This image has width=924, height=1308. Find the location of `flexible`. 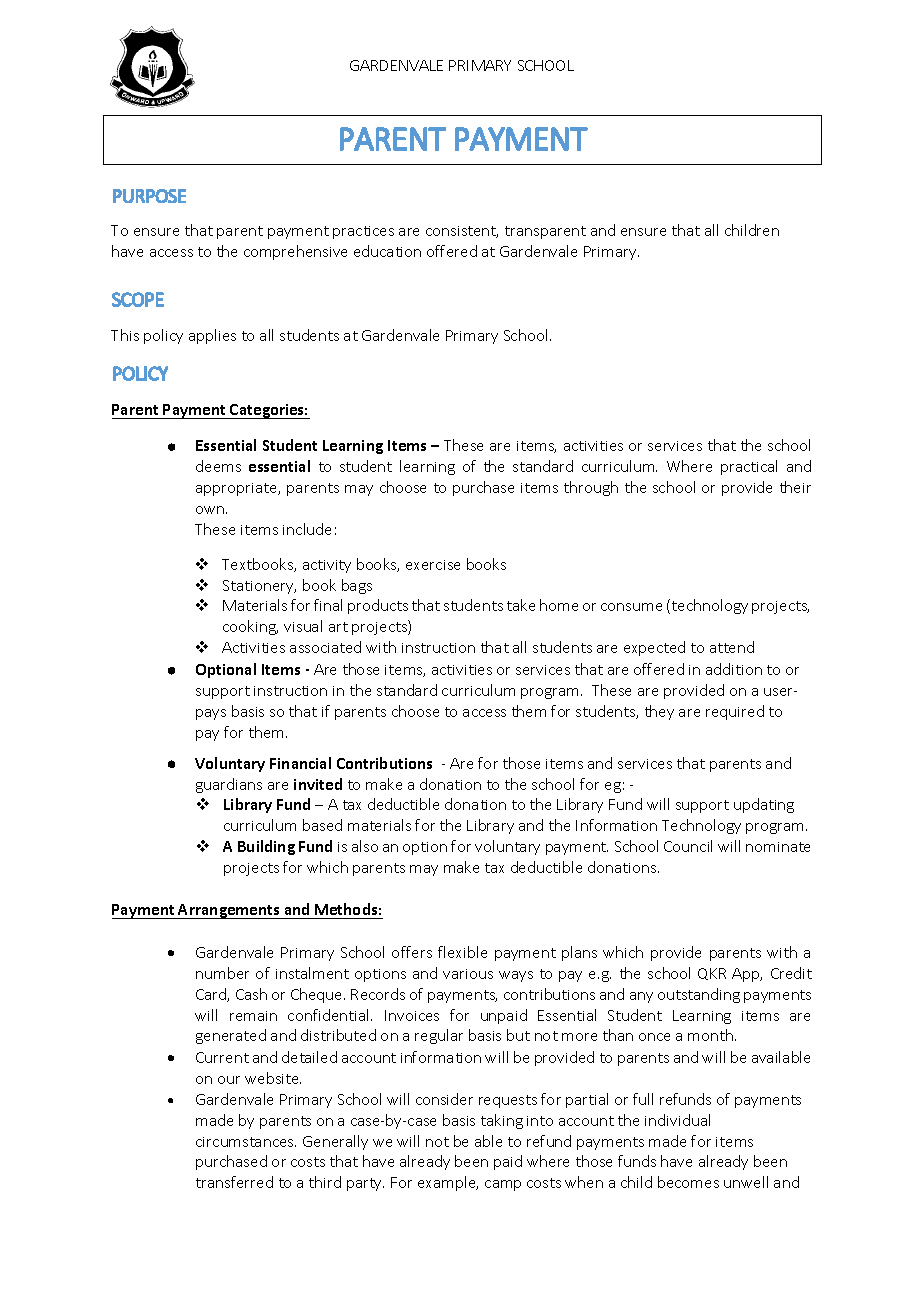

flexible is located at coordinates (462, 952).
